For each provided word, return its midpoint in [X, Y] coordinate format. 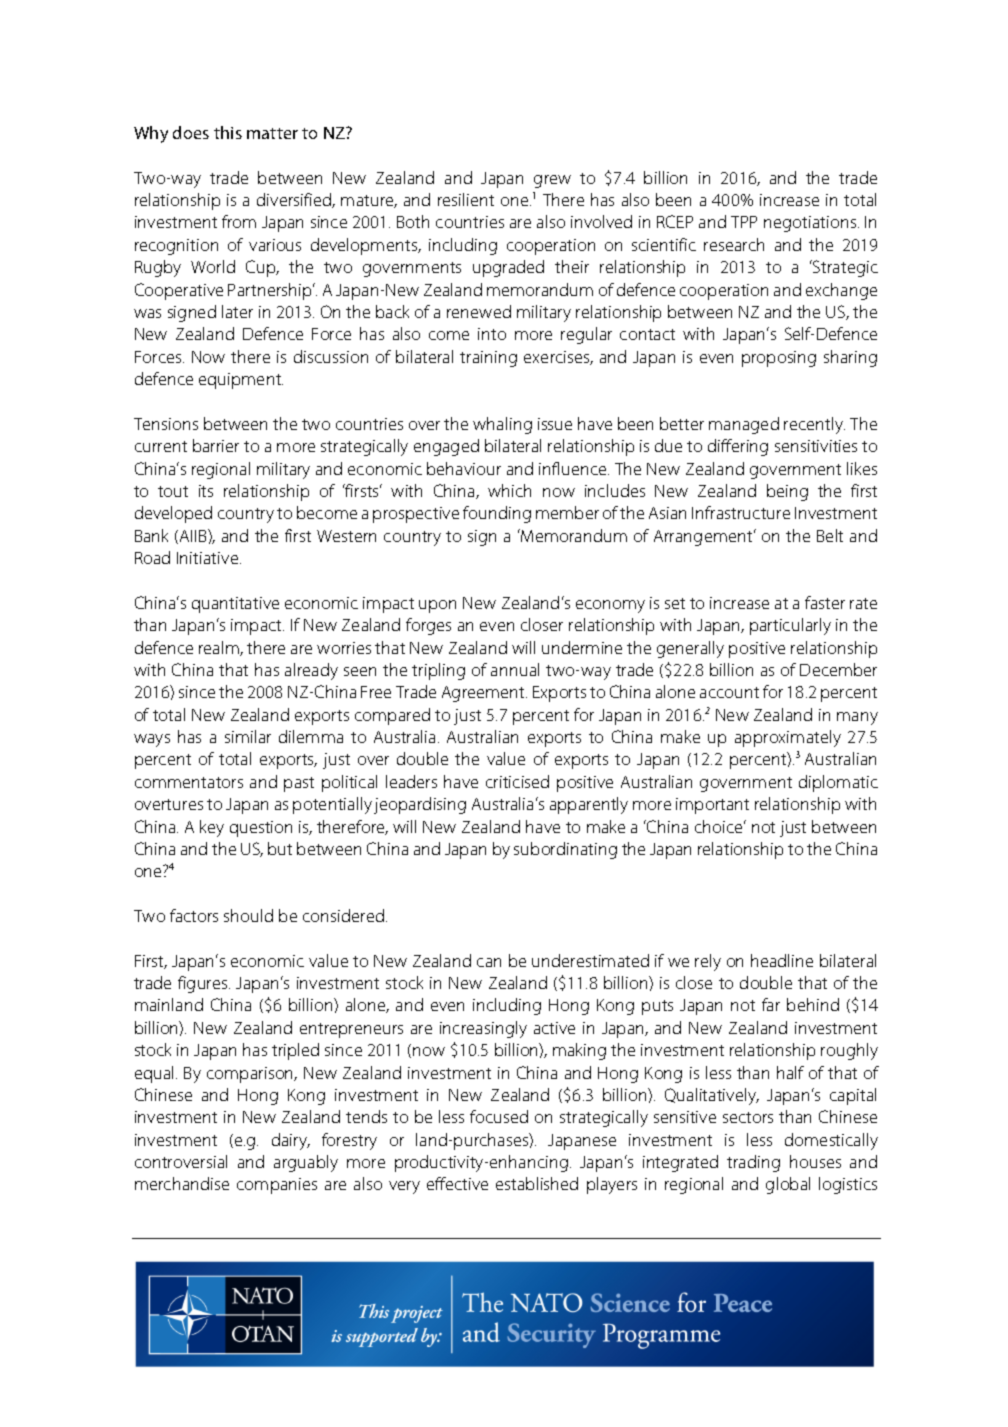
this [228, 132]
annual [515, 669]
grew [552, 181]
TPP [744, 222]
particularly [790, 626]
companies [277, 1186]
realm [220, 648]
